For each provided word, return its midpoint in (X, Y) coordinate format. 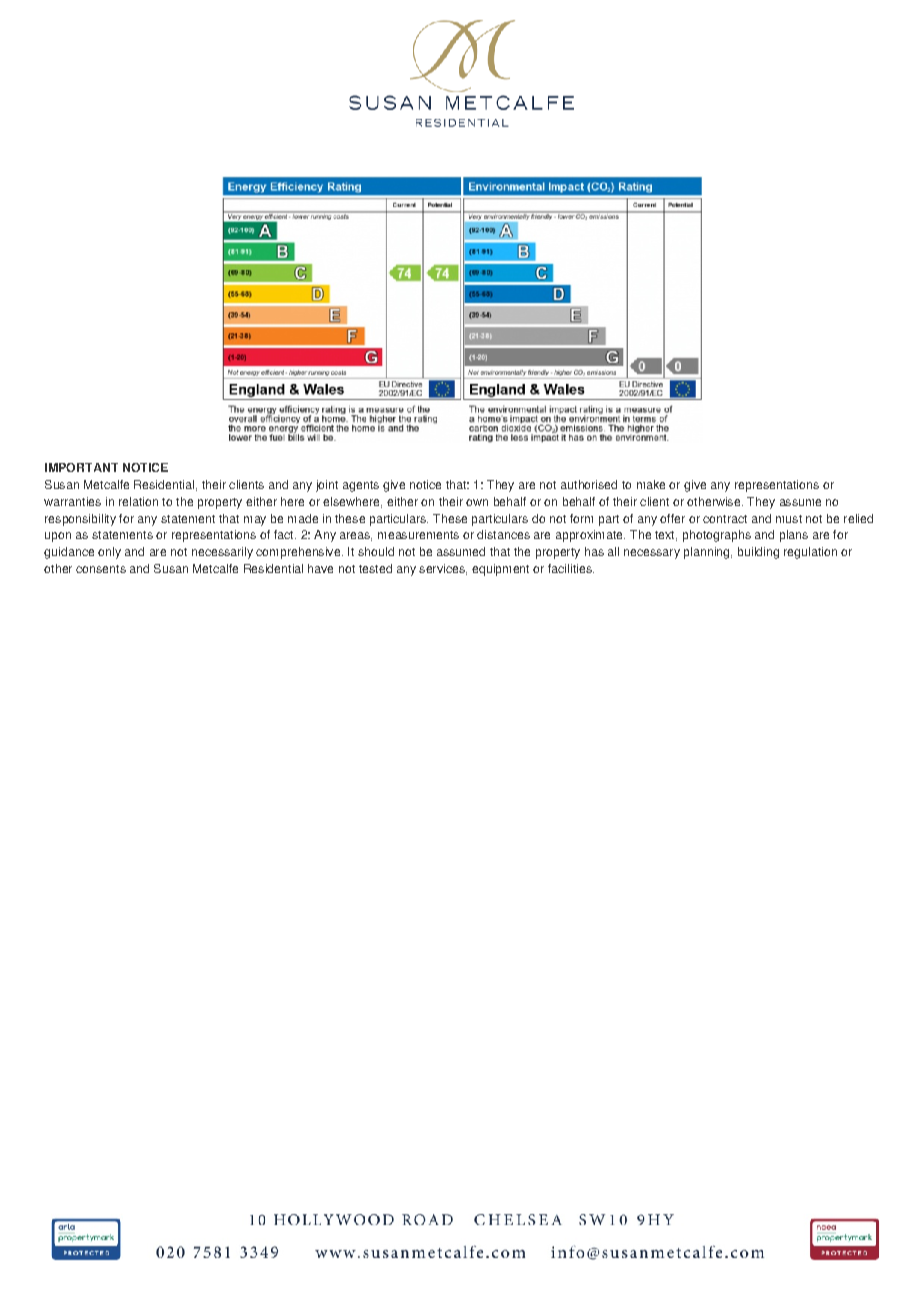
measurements (418, 535)
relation (138, 501)
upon (58, 537)
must (789, 519)
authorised (589, 484)
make (651, 484)
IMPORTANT (81, 467)
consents (101, 569)
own (477, 502)
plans (794, 536)
